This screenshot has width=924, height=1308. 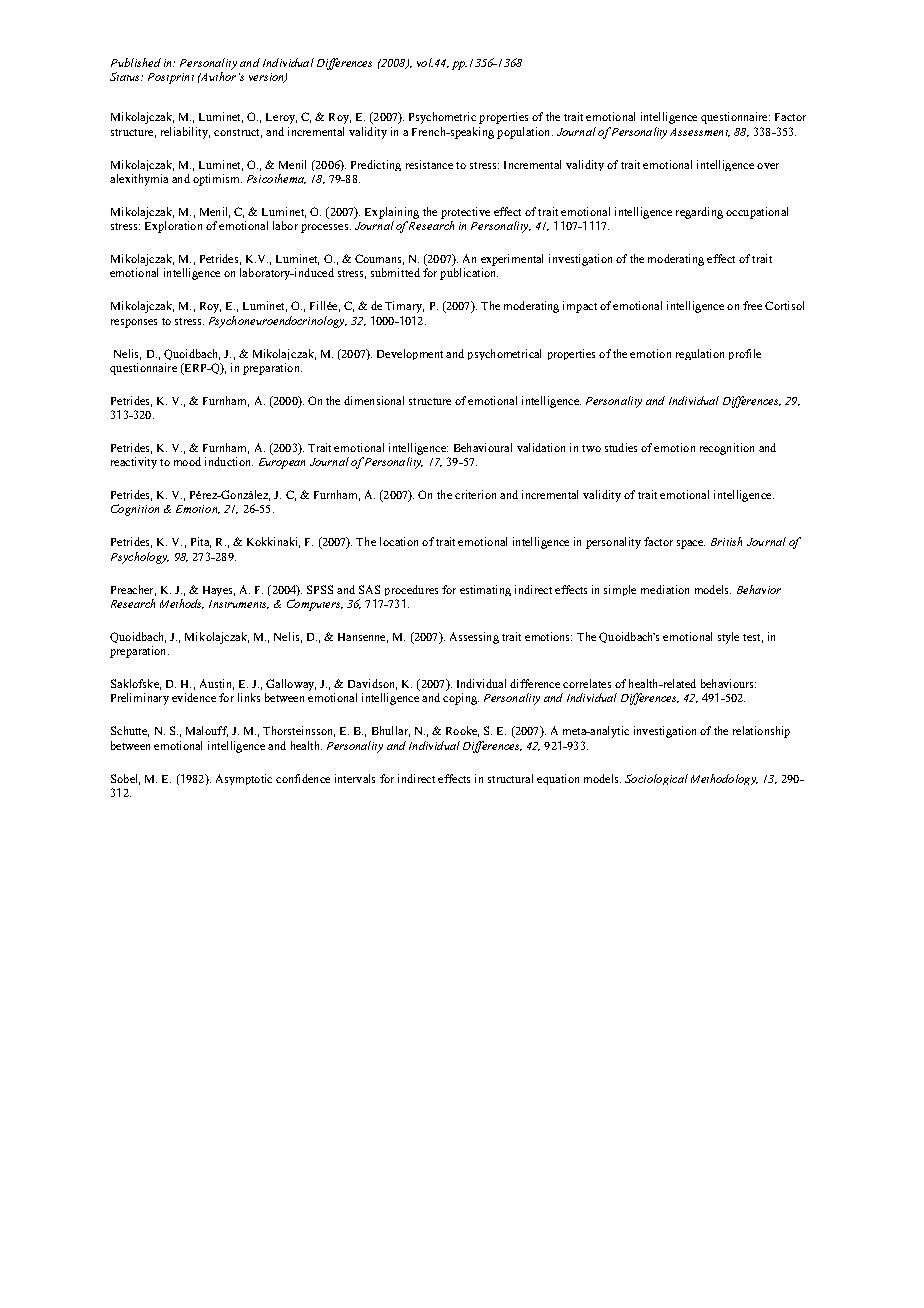 I want to click on Assessment, so click(x=700, y=132).
